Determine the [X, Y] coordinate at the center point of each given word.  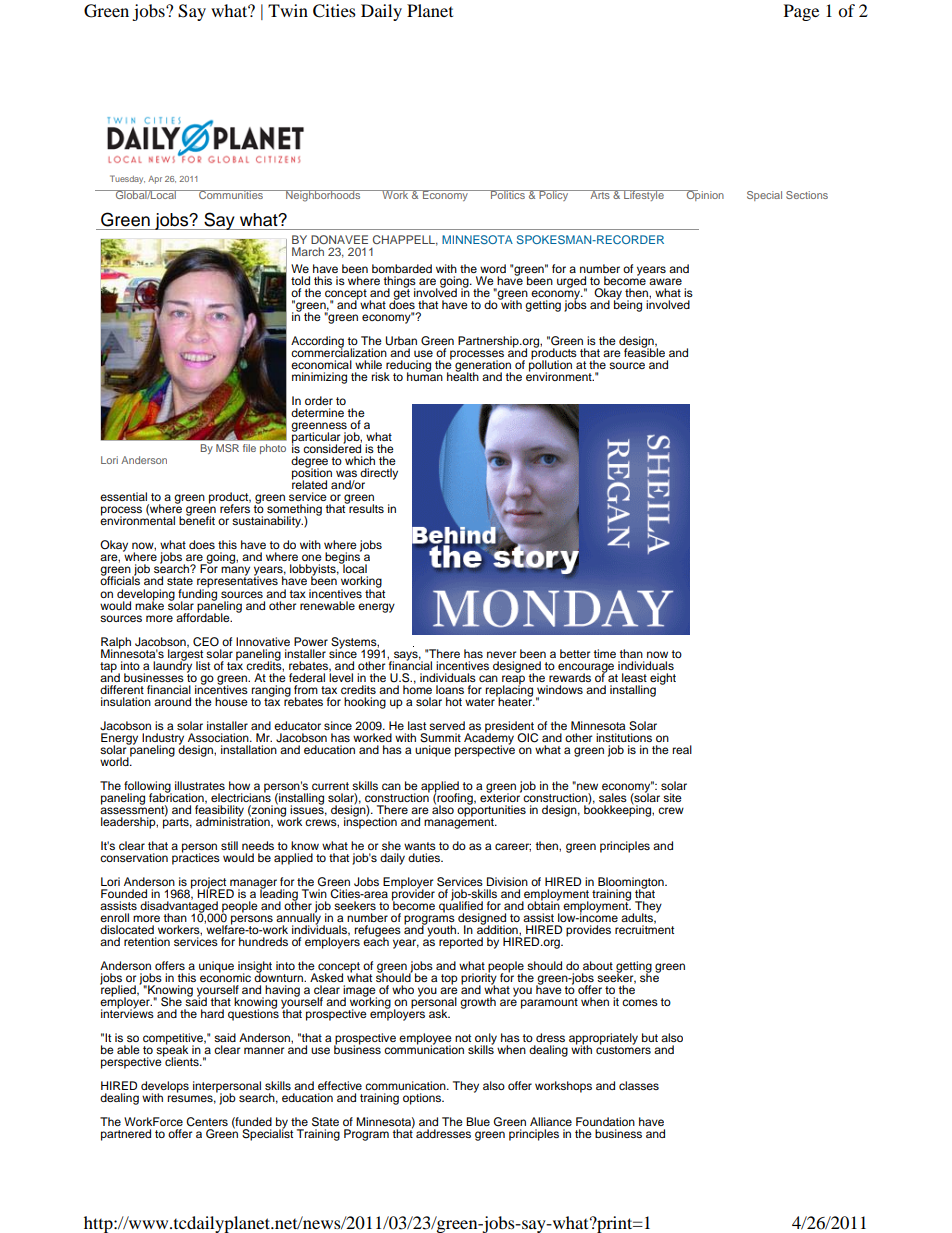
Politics [508, 194]
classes [639, 1085]
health [463, 375]
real [682, 749]
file [249, 448]
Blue [478, 1121]
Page [801, 12]
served [447, 725]
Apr [155, 180]
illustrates [200, 785]
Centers [207, 1122]
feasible [644, 351]
